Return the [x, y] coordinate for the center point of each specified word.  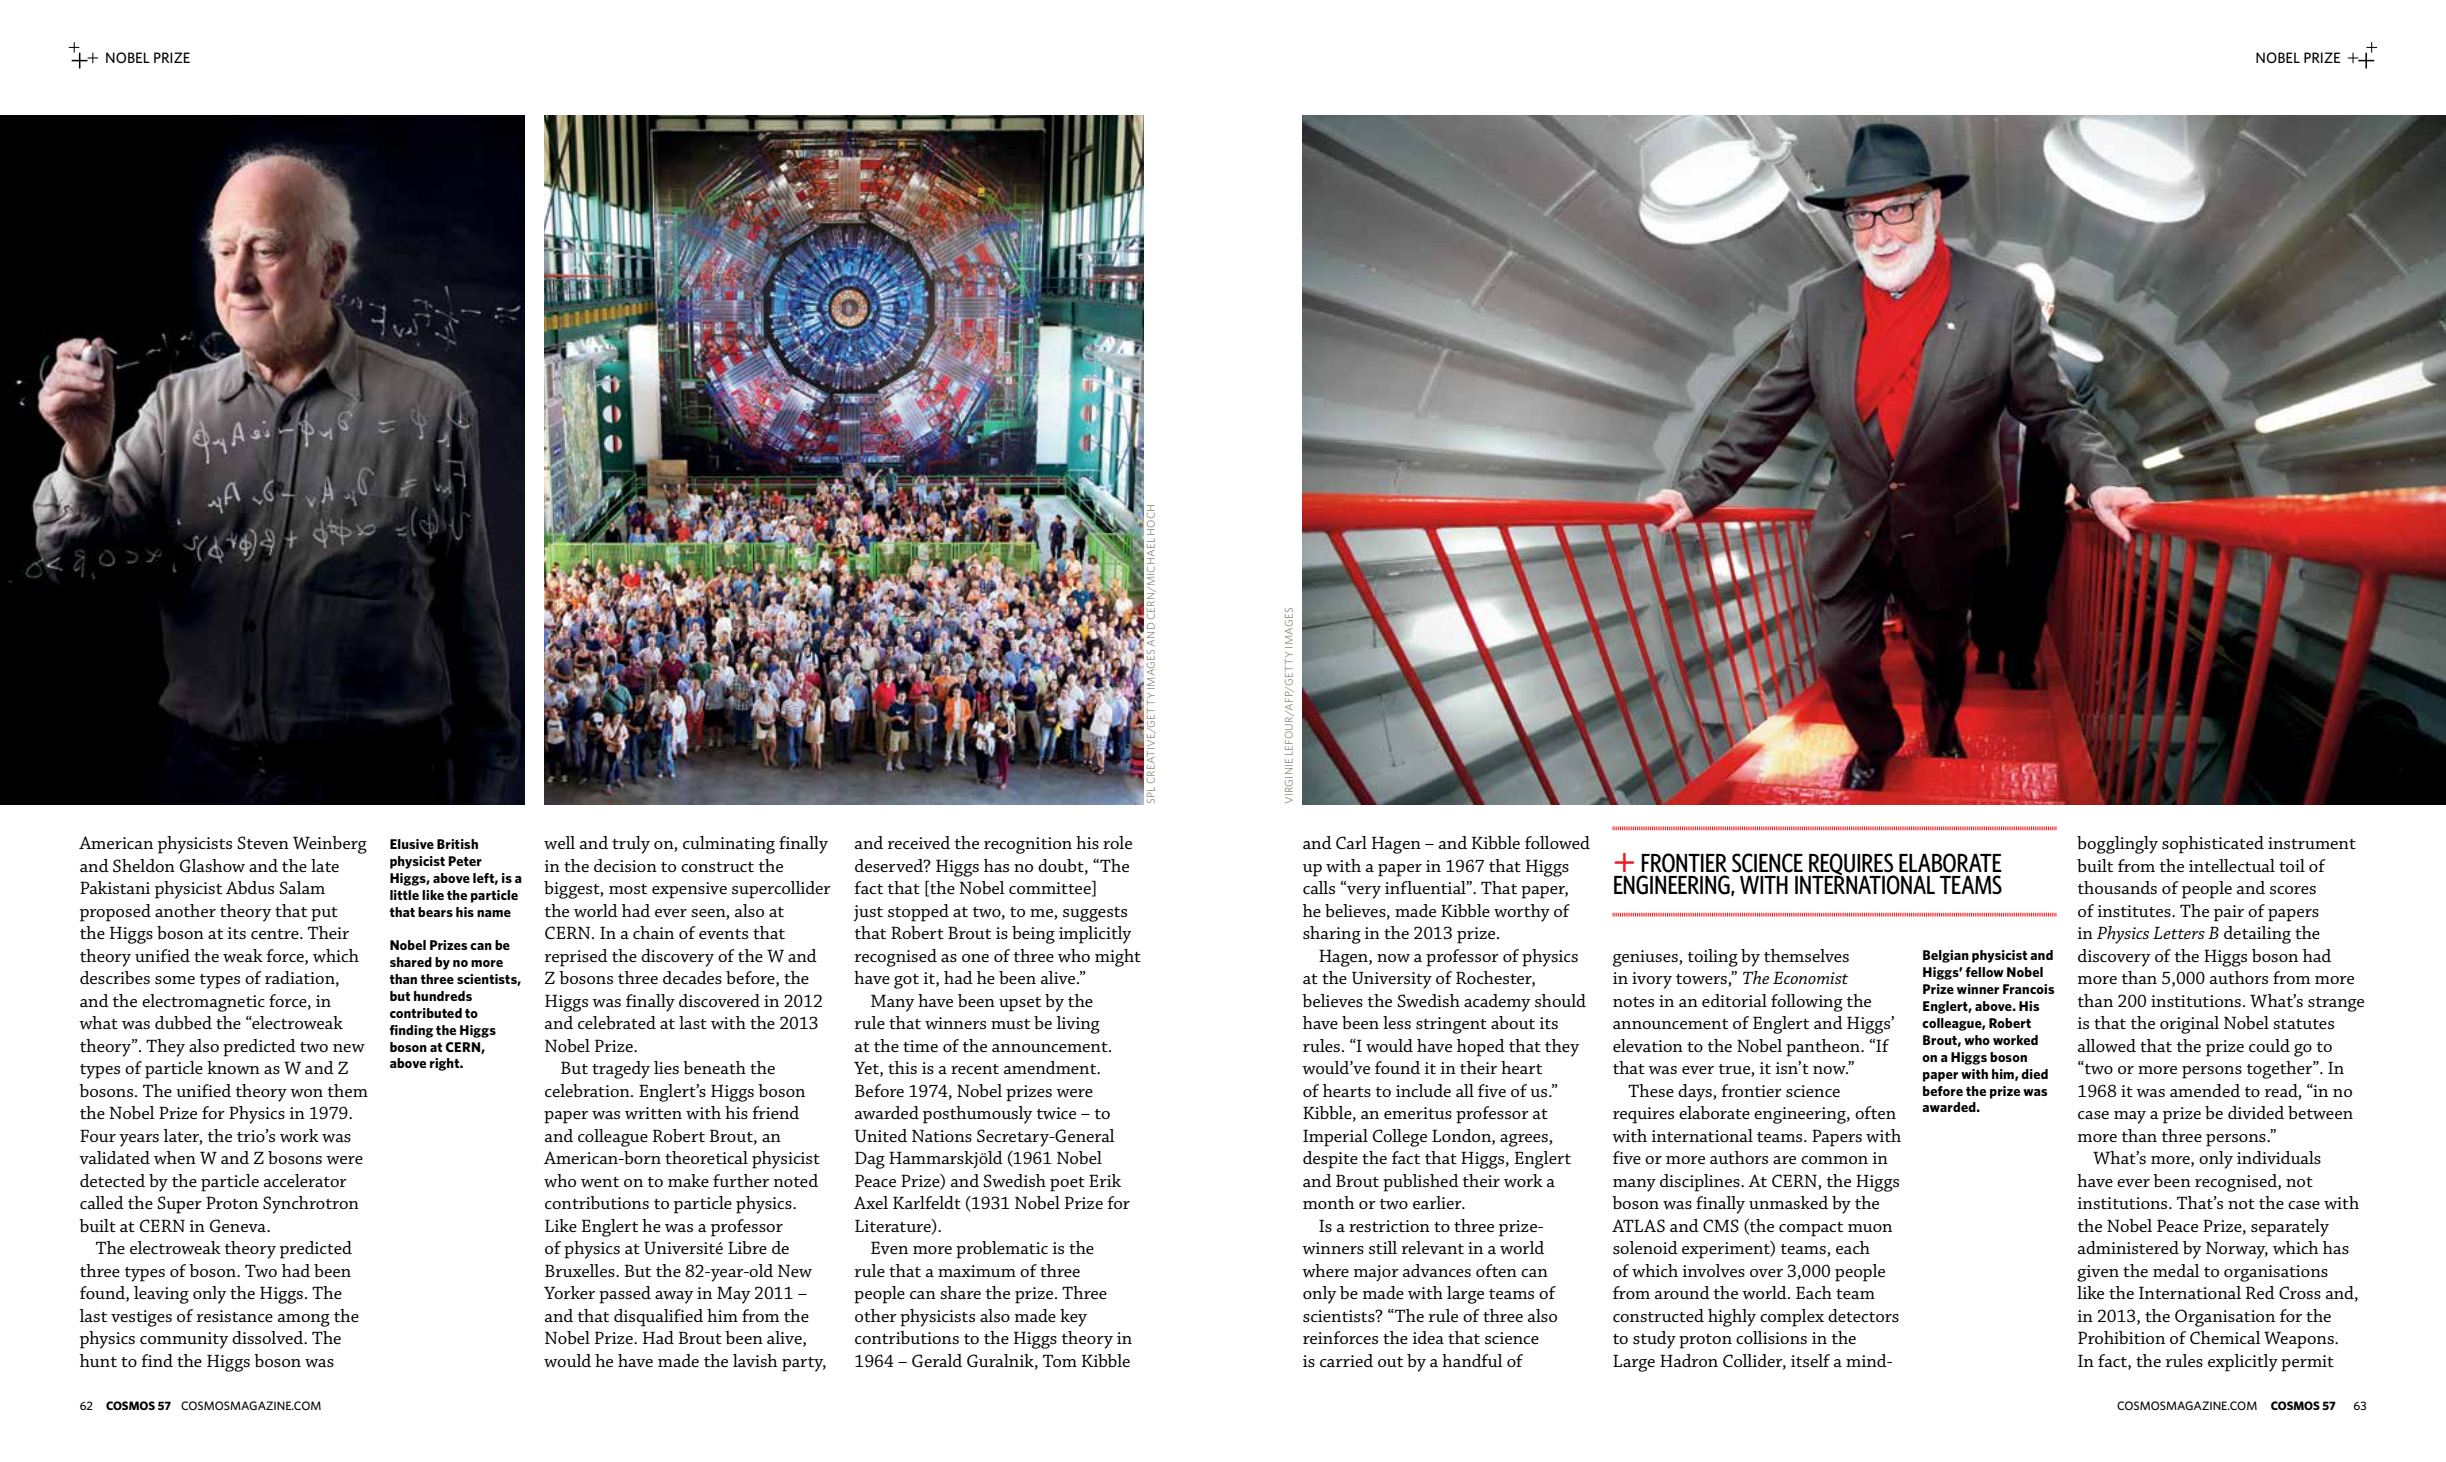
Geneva [239, 1226]
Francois [2028, 989]
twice [1056, 1113]
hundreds [443, 996]
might [1118, 958]
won [306, 1093]
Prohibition [2121, 1337]
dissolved [269, 1337]
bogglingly [2117, 845]
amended [2205, 1090]
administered [2128, 1247]
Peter [465, 861]
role [1117, 842]
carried [1346, 1360]
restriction [1389, 1226]
